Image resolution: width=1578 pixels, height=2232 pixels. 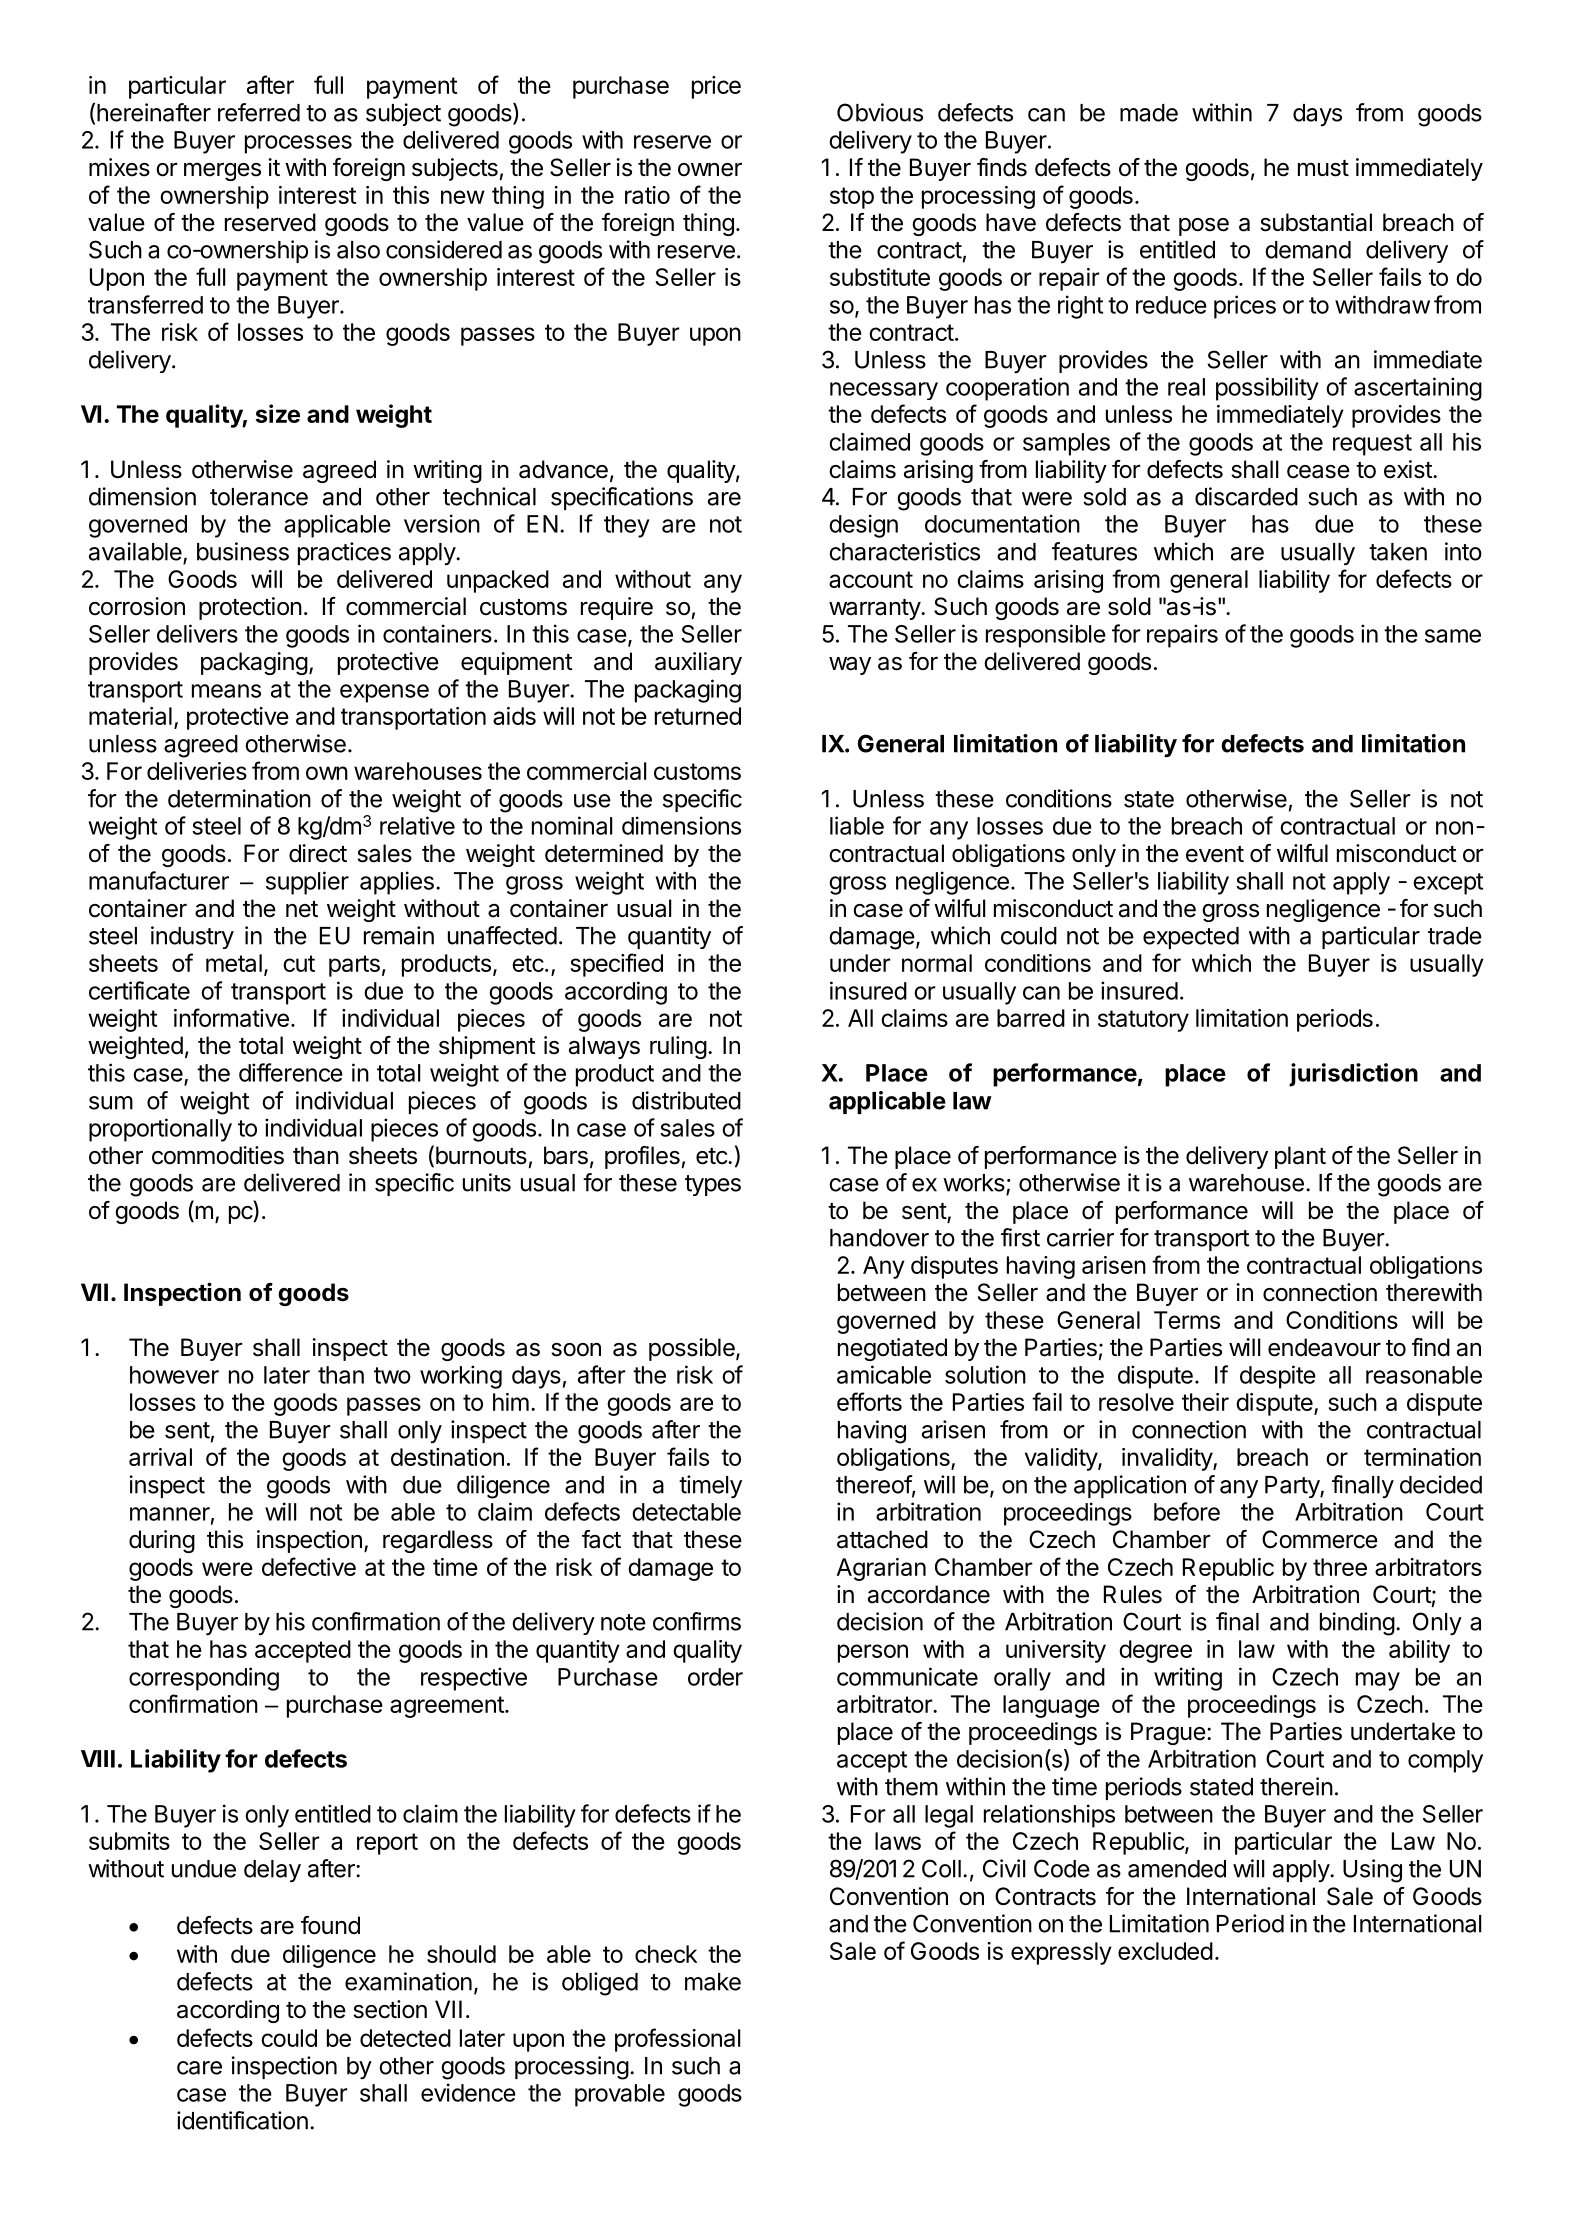 What do you see at coordinates (291, 1072) in the screenshot?
I see `difference` at bounding box center [291, 1072].
